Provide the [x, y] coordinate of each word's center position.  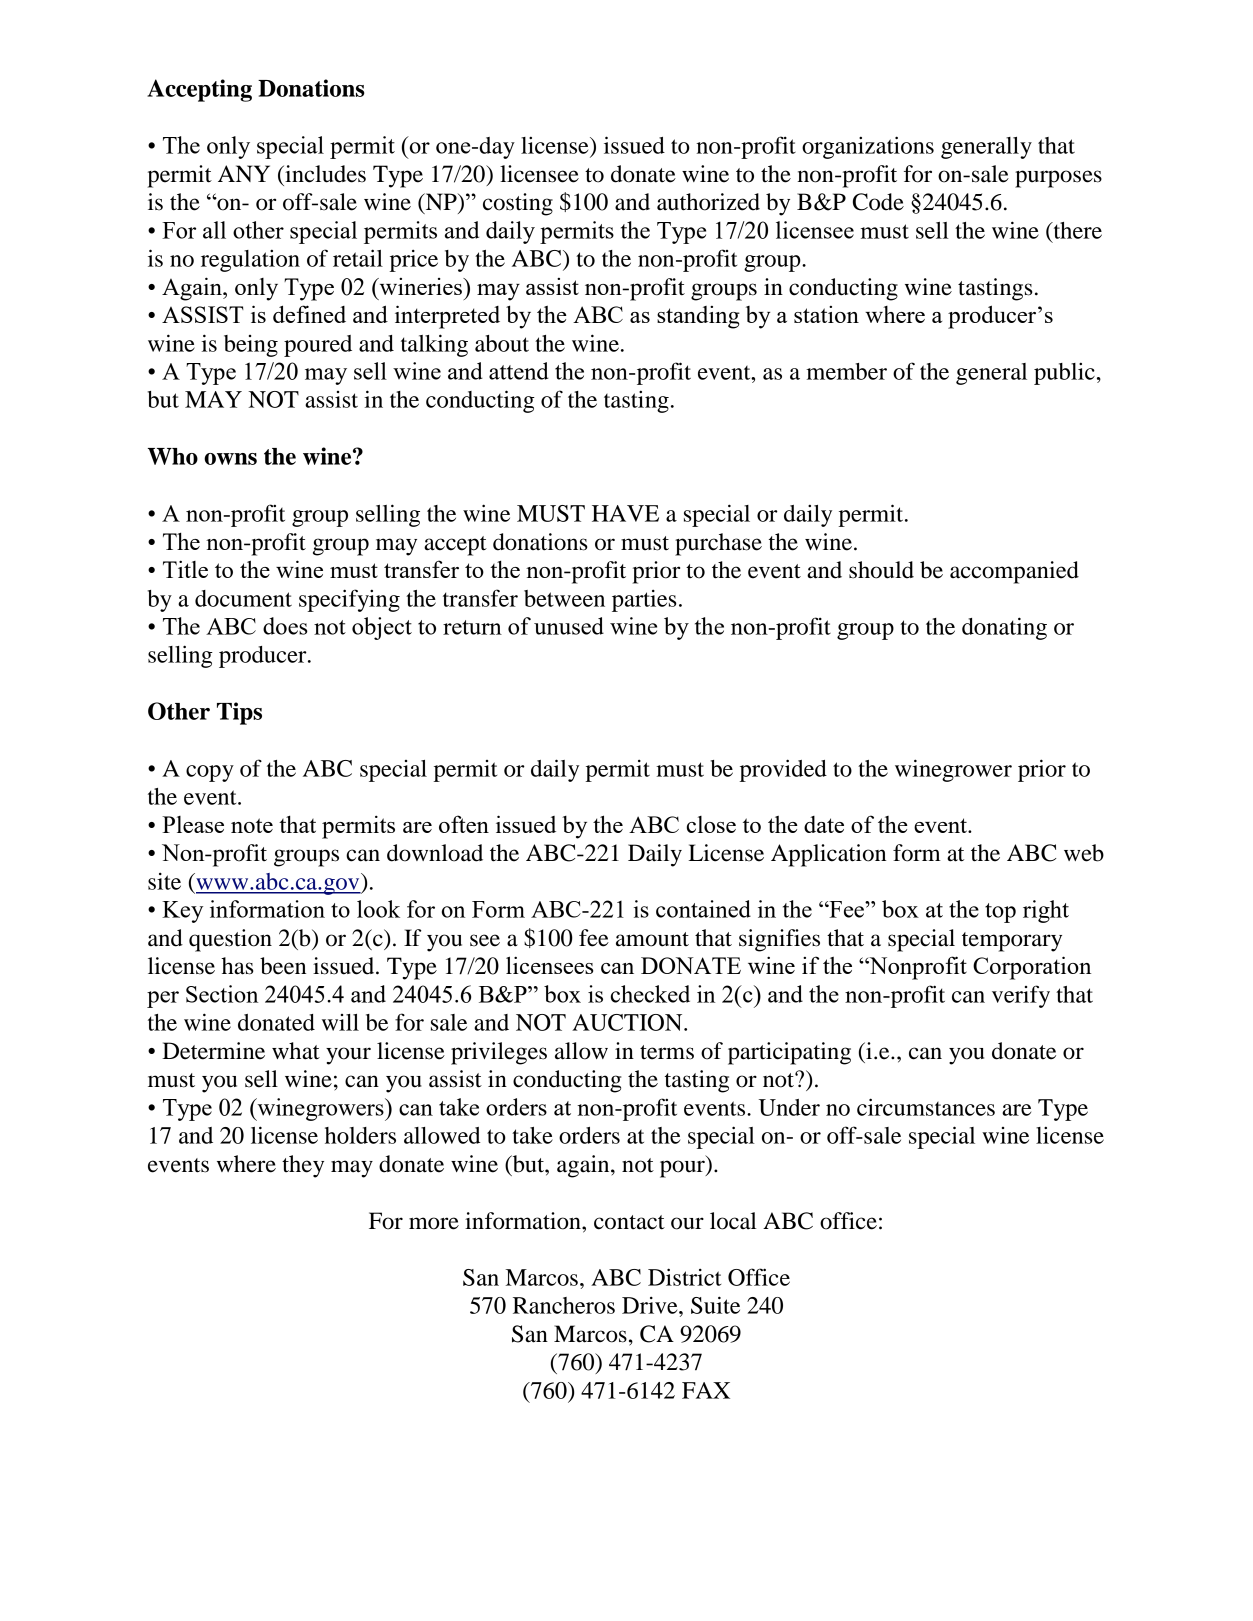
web [1084, 853]
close [711, 824]
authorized [708, 202]
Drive [651, 1305]
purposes [1058, 179]
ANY [244, 173]
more [434, 1223]
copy [210, 773]
